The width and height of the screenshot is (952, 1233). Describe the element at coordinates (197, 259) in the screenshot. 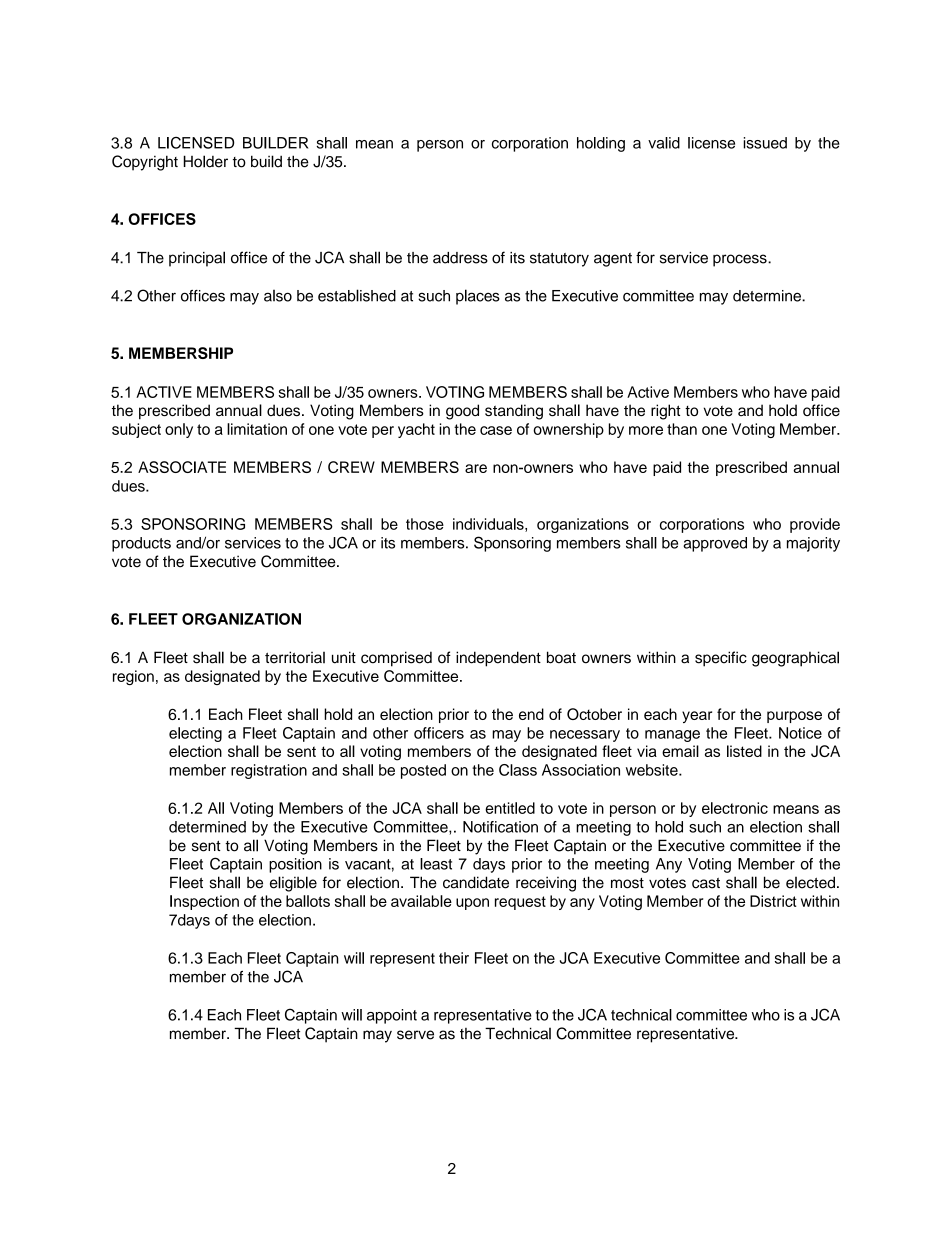

I see `principal` at that location.
